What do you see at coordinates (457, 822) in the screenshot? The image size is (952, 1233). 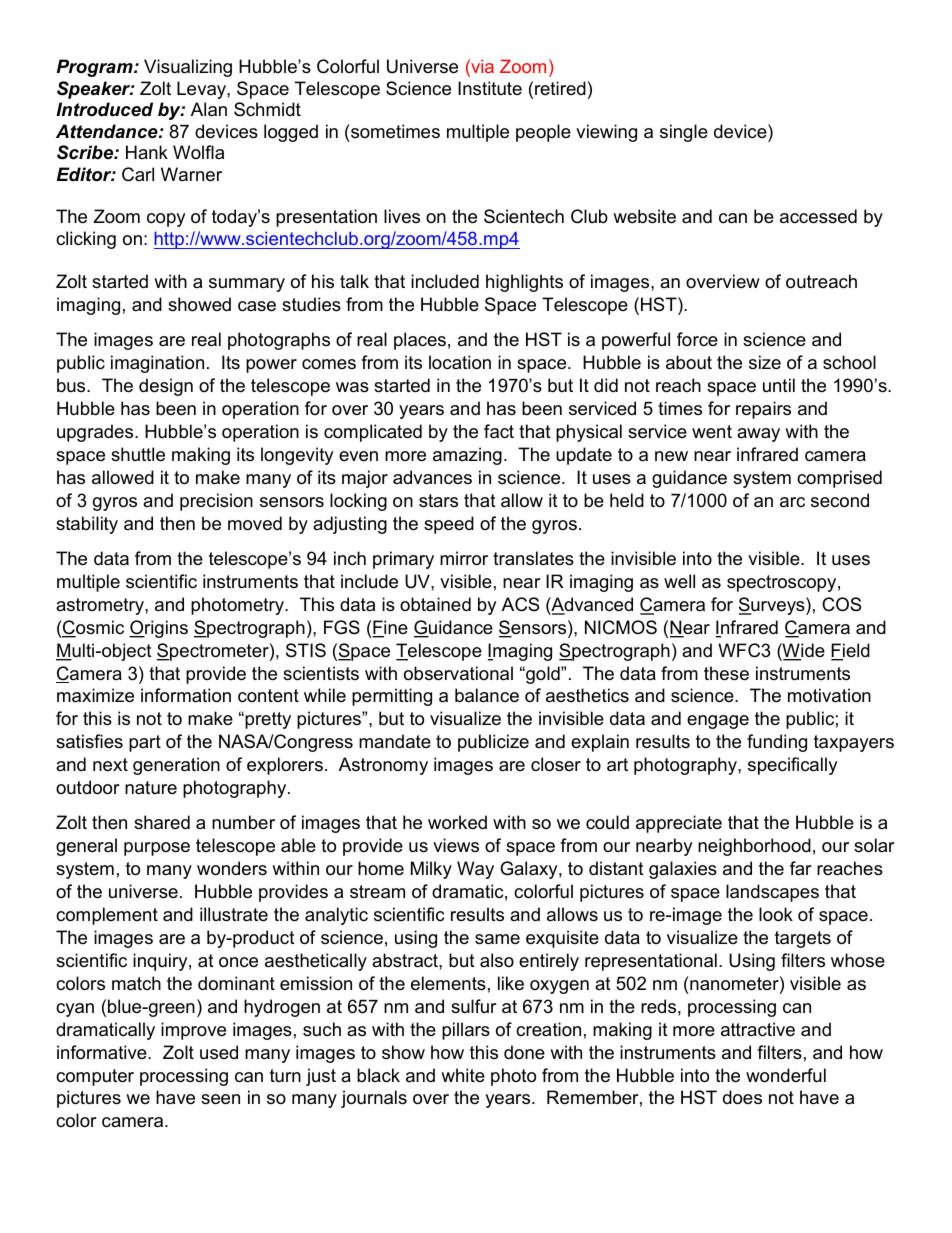 I see `worked` at bounding box center [457, 822].
